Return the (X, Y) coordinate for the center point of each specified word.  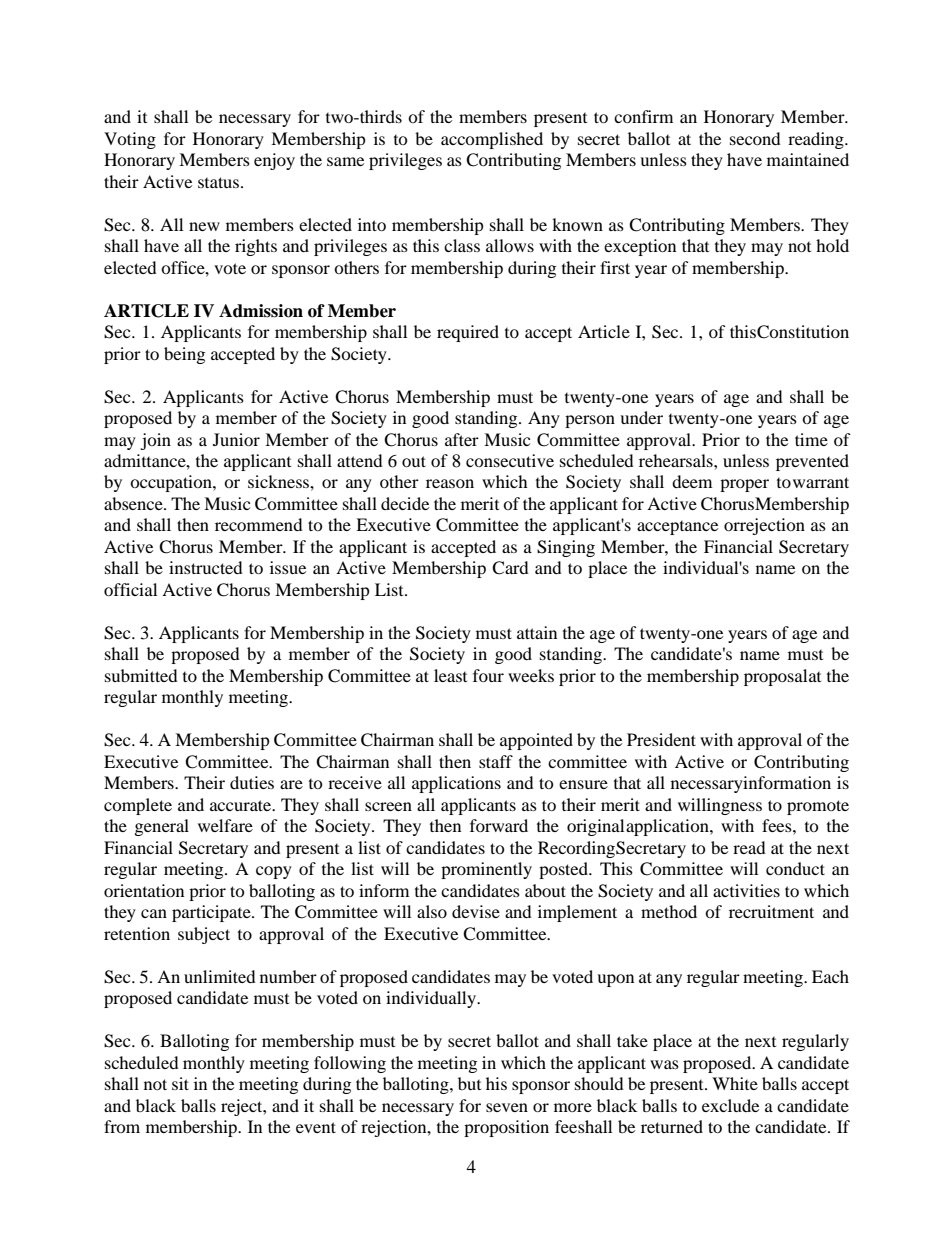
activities (746, 890)
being (184, 355)
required (468, 333)
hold (832, 245)
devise (476, 911)
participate (212, 913)
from (122, 1126)
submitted (141, 675)
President (661, 739)
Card (510, 568)
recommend (259, 524)
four (488, 675)
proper (744, 485)
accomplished (492, 140)
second (755, 138)
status (220, 182)
